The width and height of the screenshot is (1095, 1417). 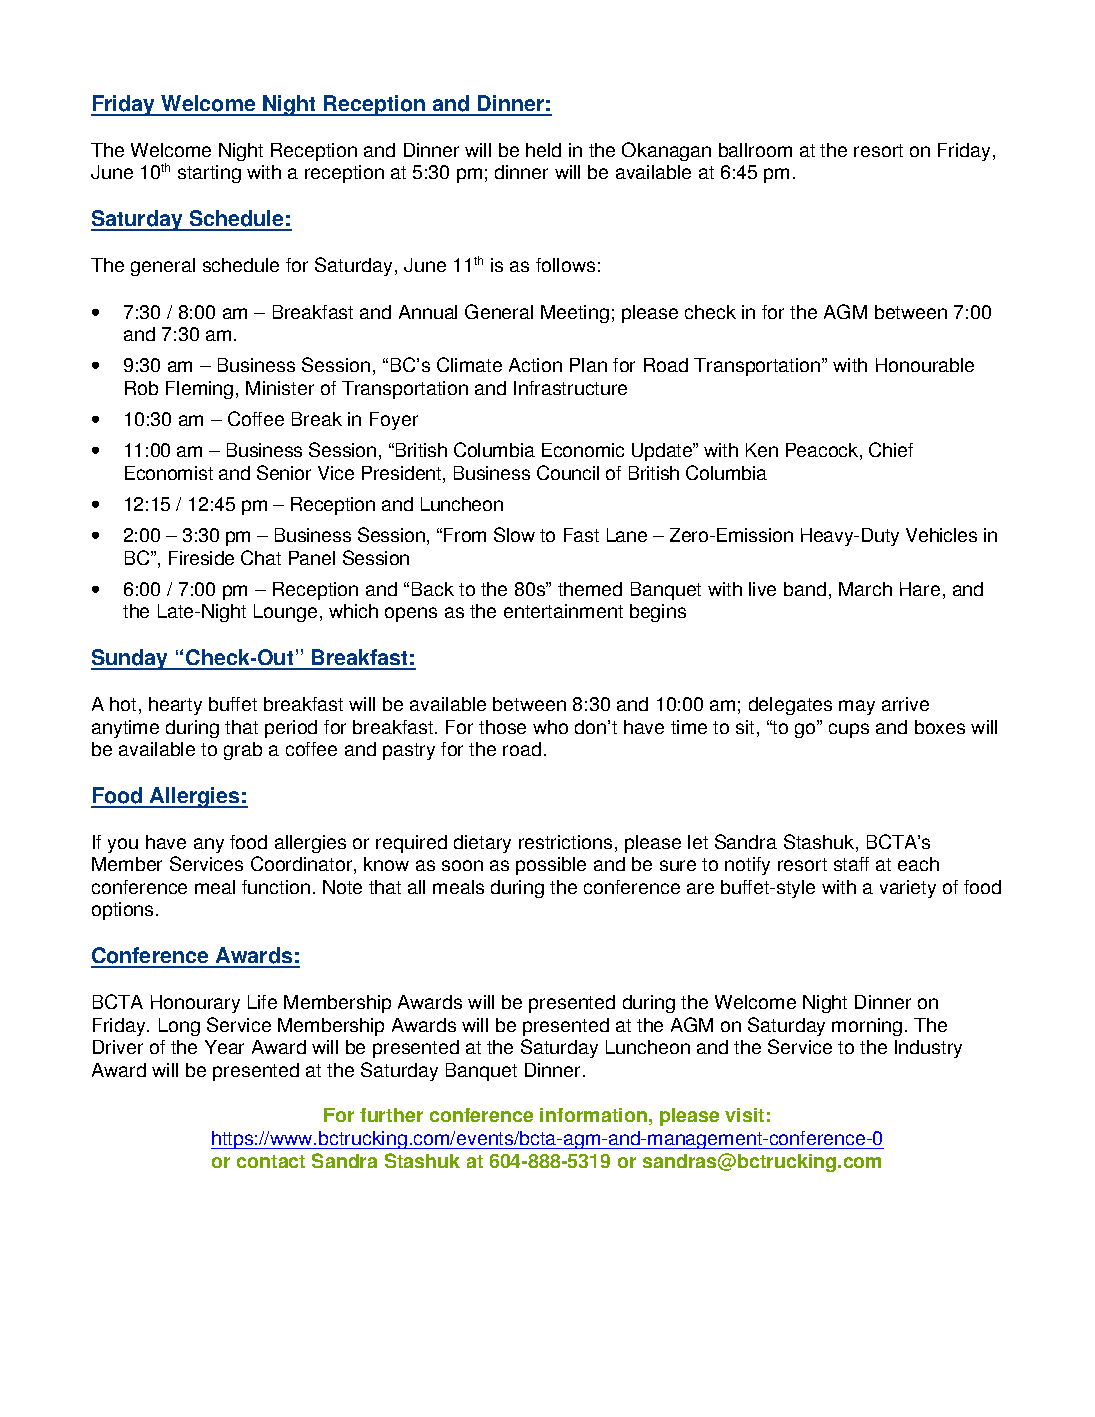 What do you see at coordinates (550, 727) in the screenshot?
I see `who` at bounding box center [550, 727].
